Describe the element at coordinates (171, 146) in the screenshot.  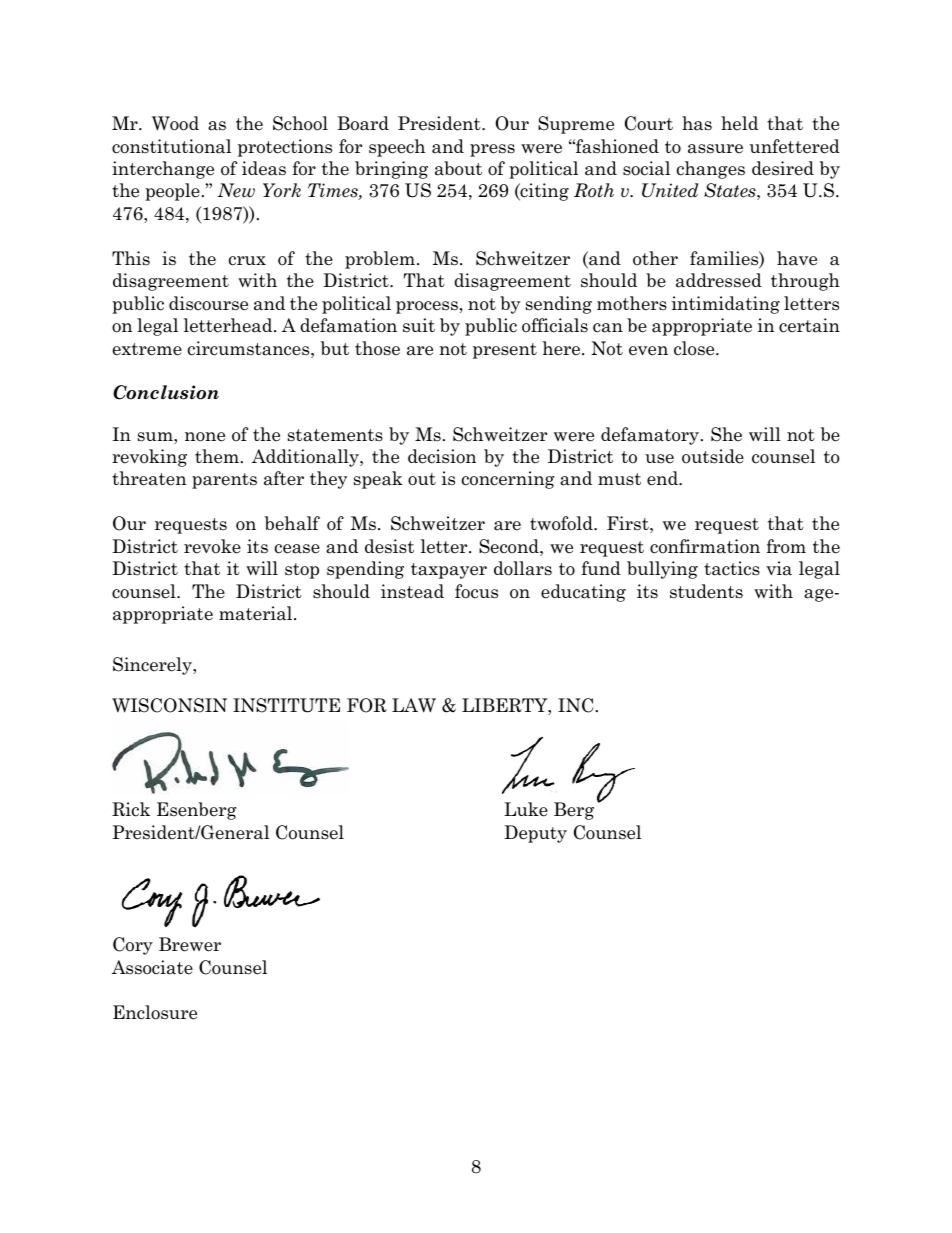
I see `constitutional` at that location.
